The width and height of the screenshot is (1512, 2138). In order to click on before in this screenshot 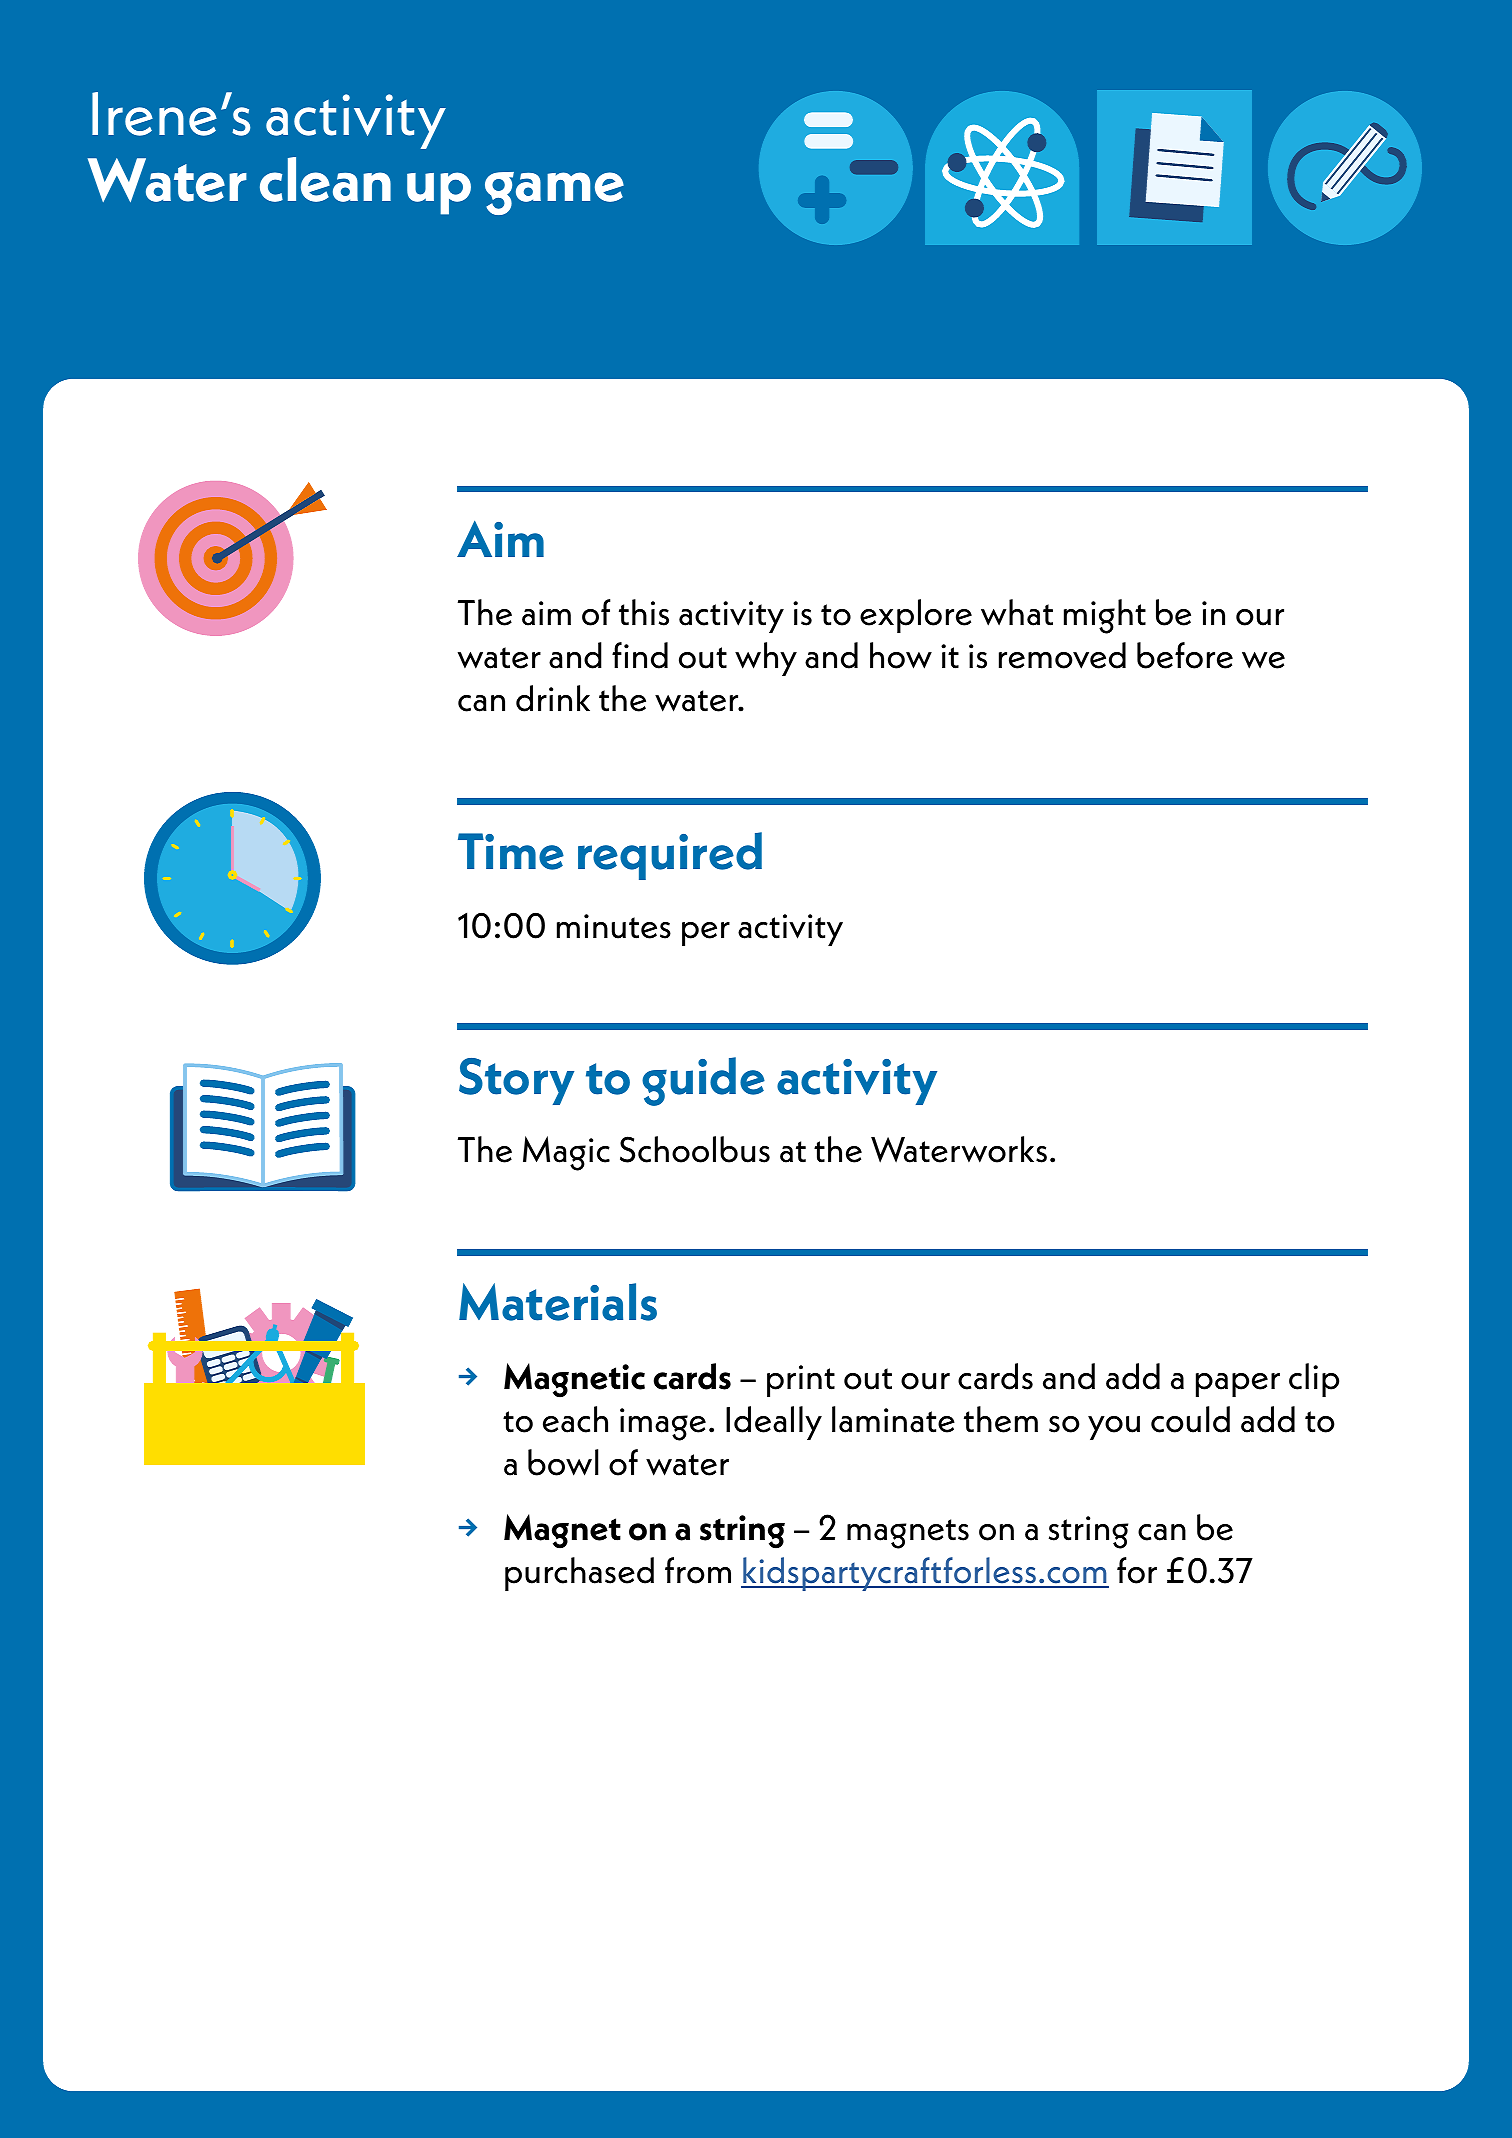, I will do `click(1185, 655)`.
